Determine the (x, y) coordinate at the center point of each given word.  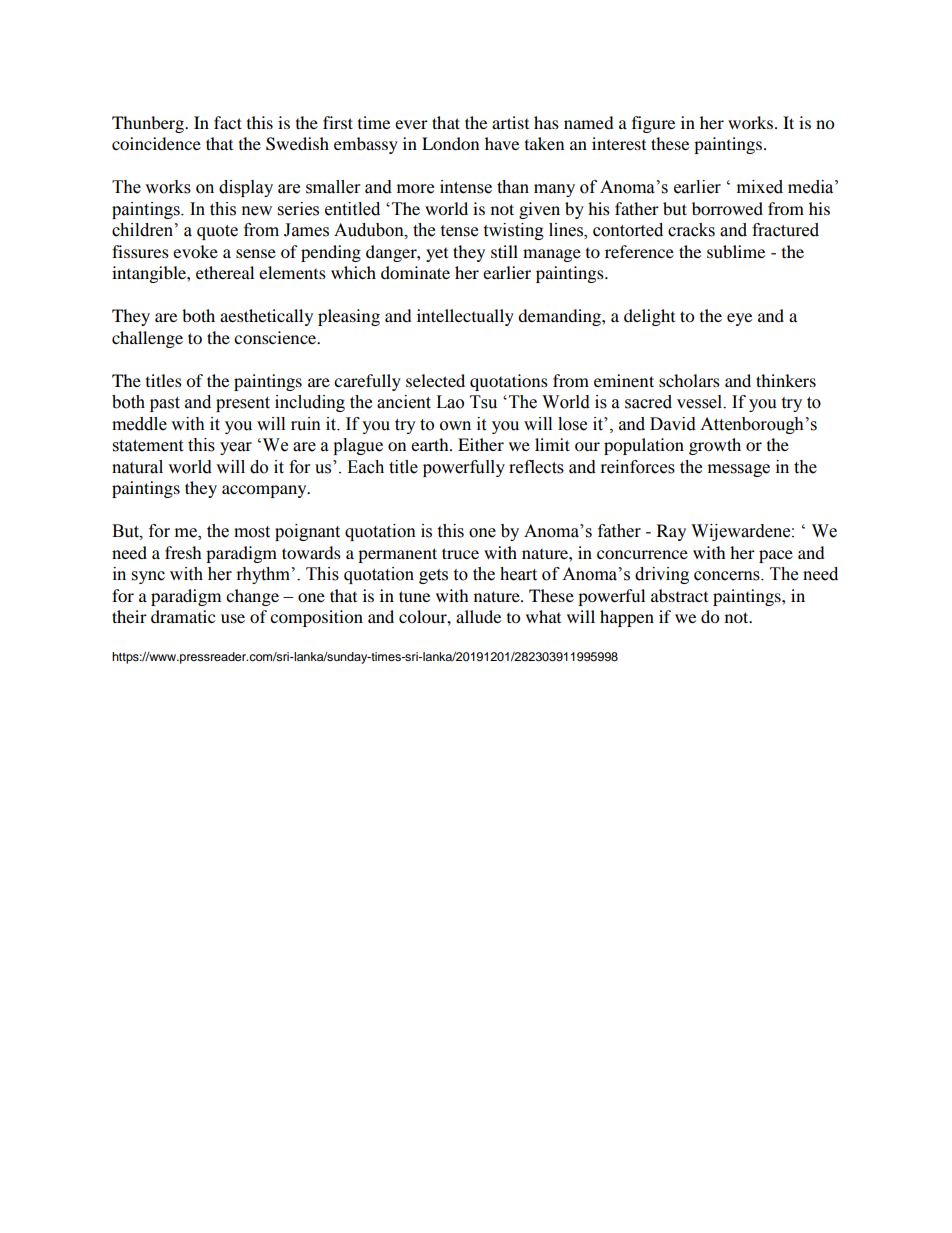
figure (653, 124)
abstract (679, 595)
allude (478, 616)
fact (228, 122)
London (450, 143)
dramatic (183, 616)
